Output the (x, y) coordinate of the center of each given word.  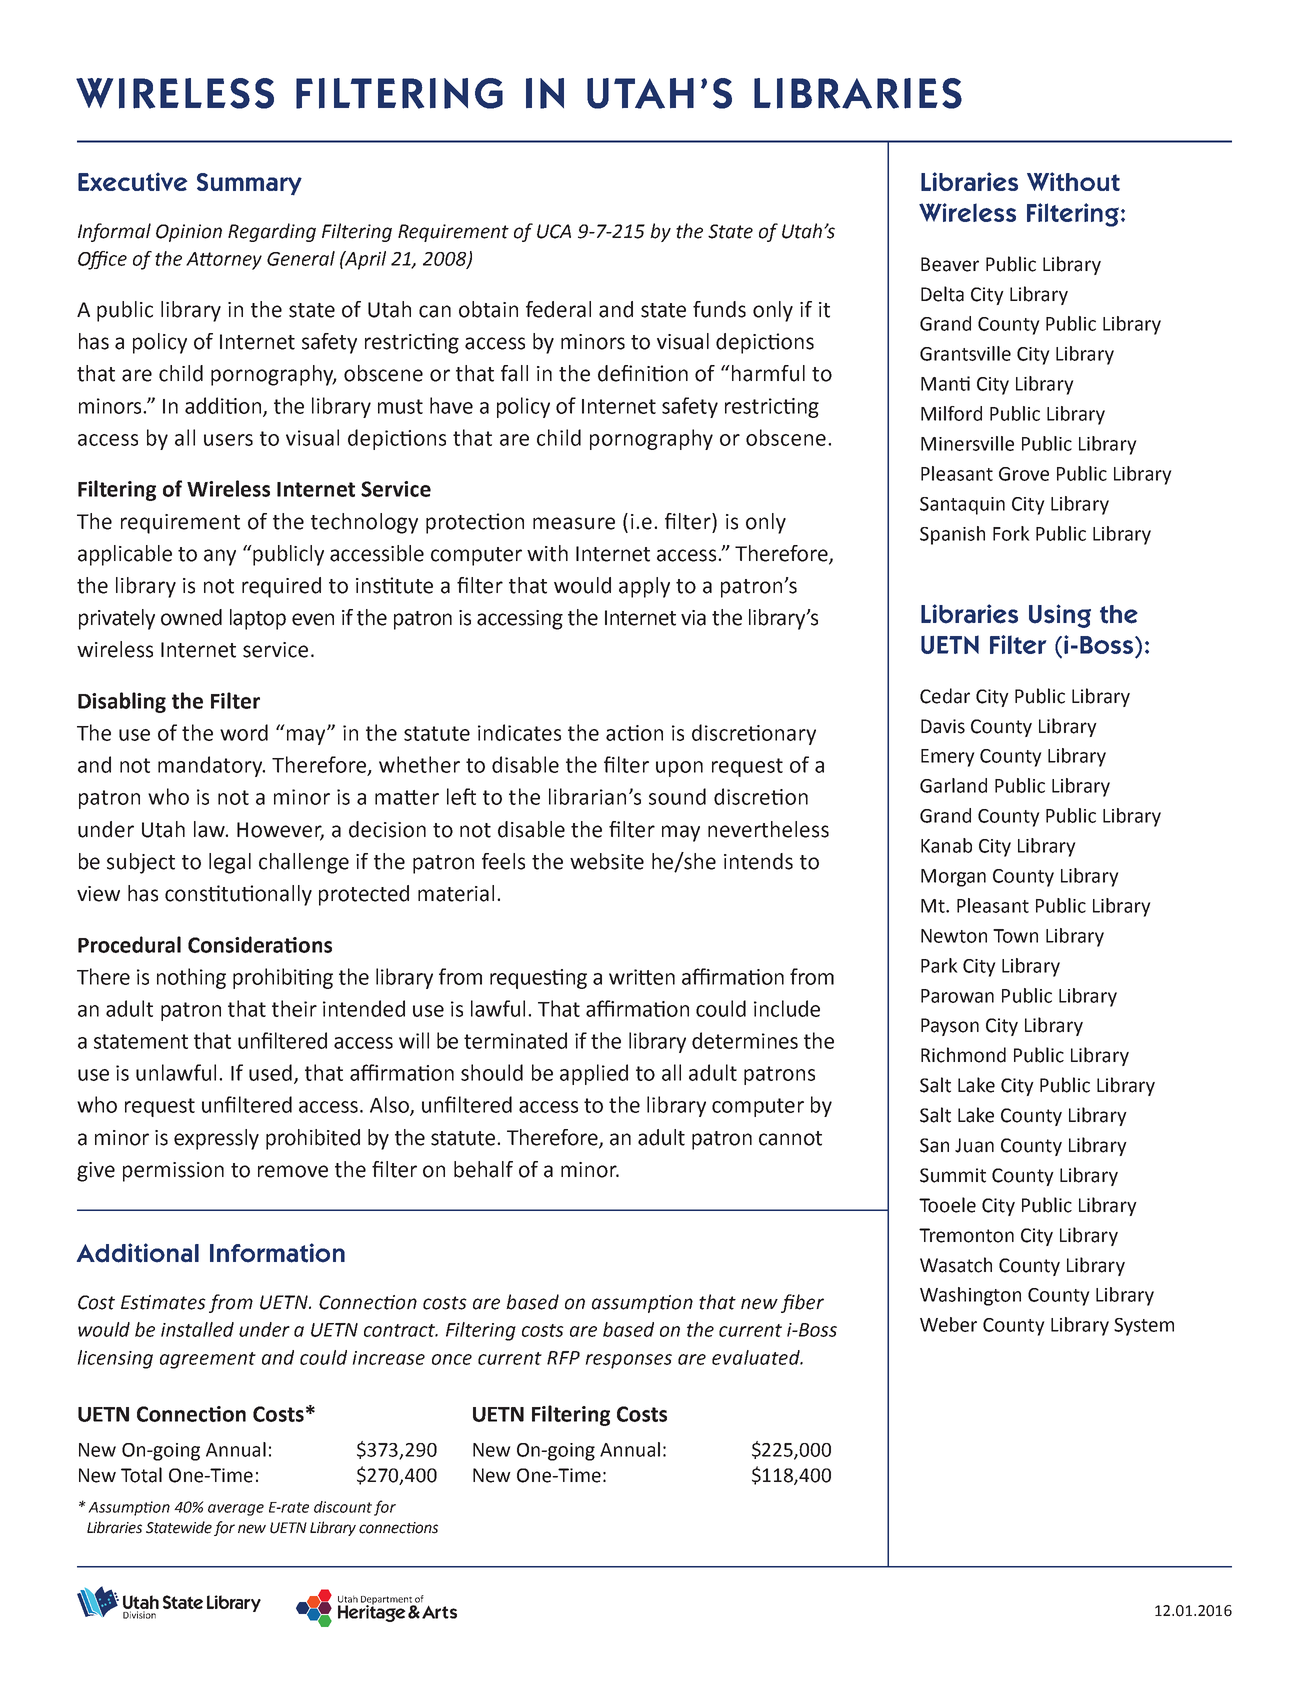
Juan (974, 1145)
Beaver (950, 264)
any (220, 557)
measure (574, 523)
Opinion (189, 233)
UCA (554, 231)
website (607, 861)
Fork (1011, 533)
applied (594, 1074)
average (236, 1510)
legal (230, 863)
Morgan (953, 878)
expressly (216, 1139)
